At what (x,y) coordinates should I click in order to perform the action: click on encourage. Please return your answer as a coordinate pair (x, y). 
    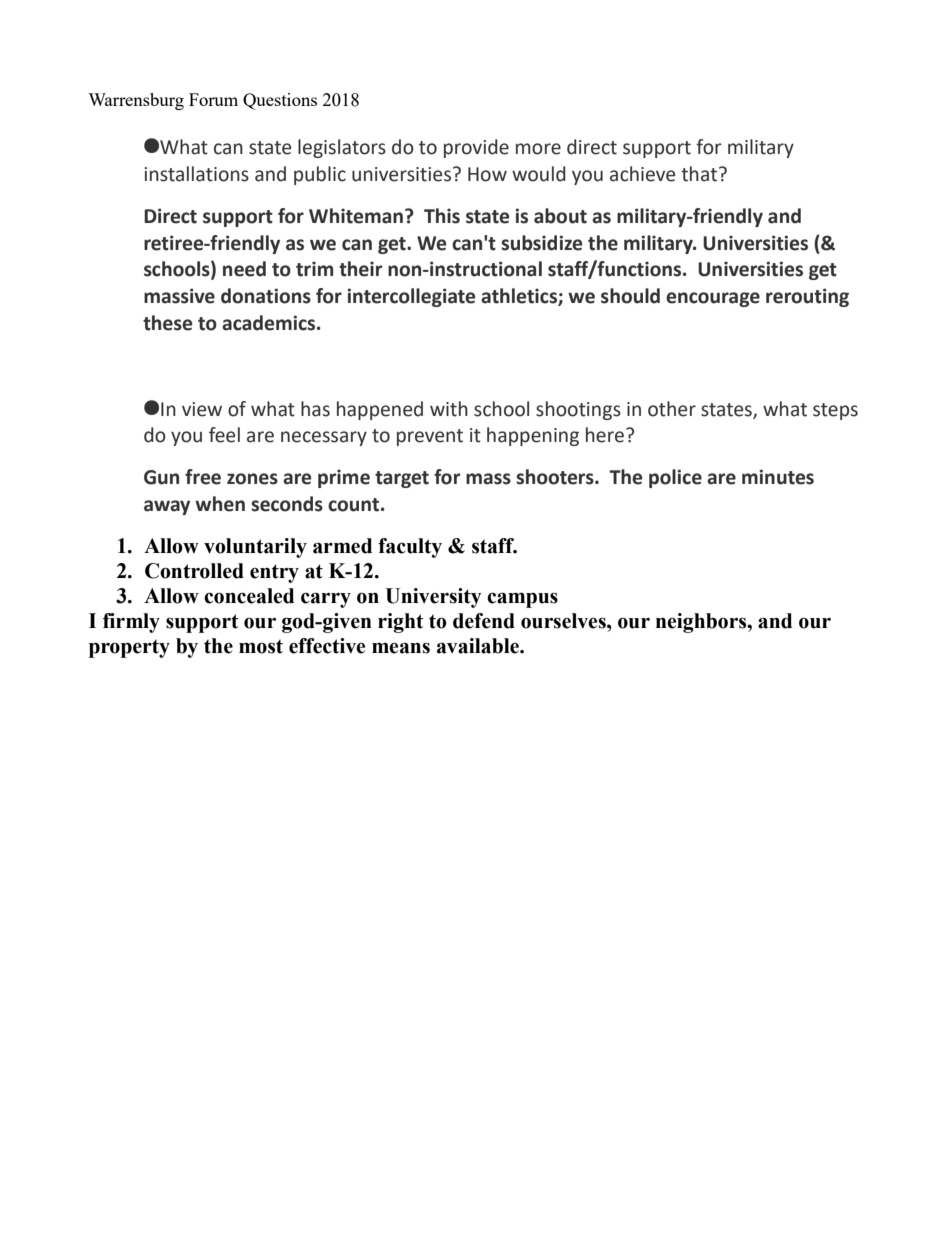
    Looking at the image, I should click on (713, 299).
